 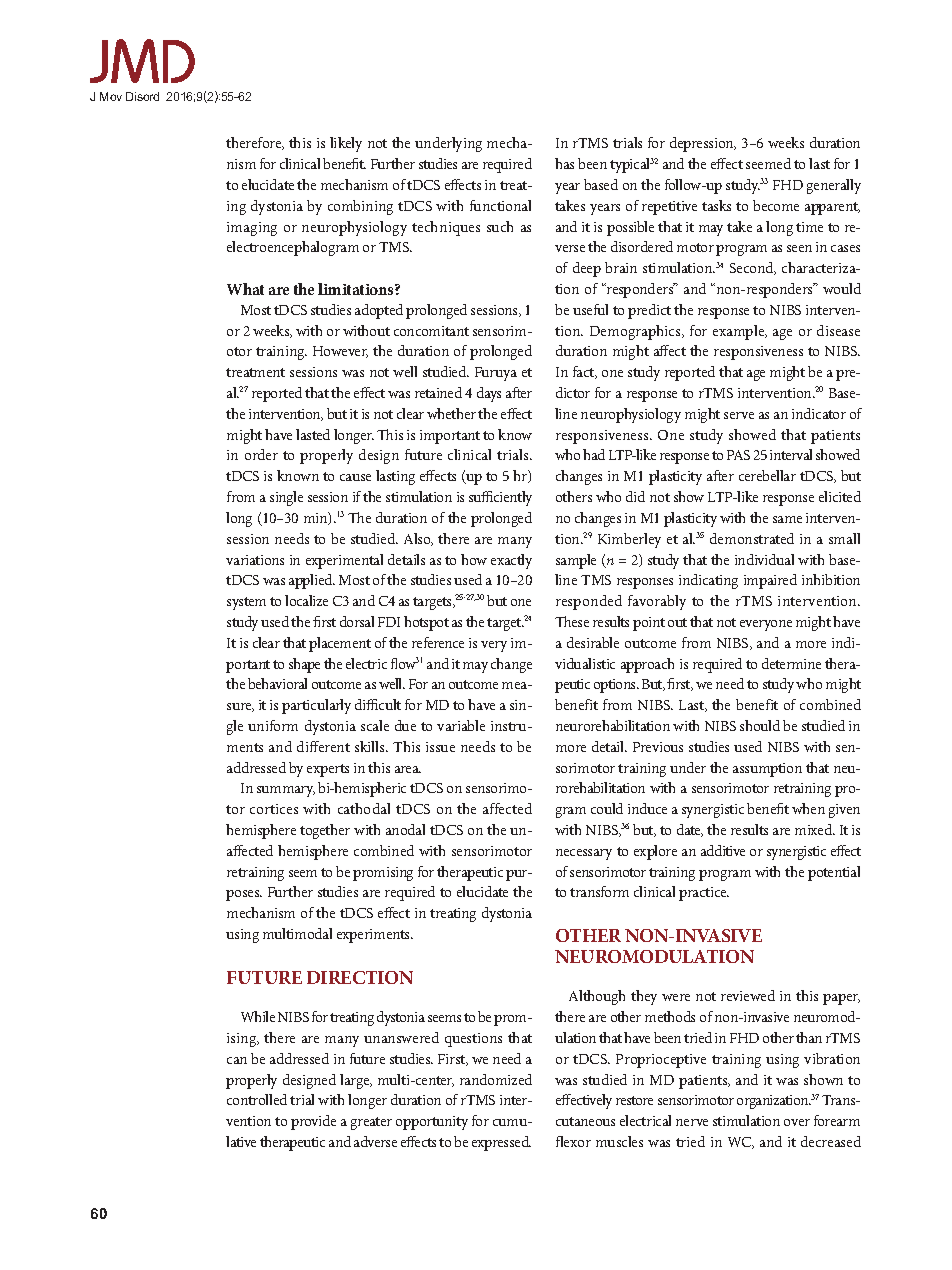 I want to click on controlled, so click(x=257, y=1099).
